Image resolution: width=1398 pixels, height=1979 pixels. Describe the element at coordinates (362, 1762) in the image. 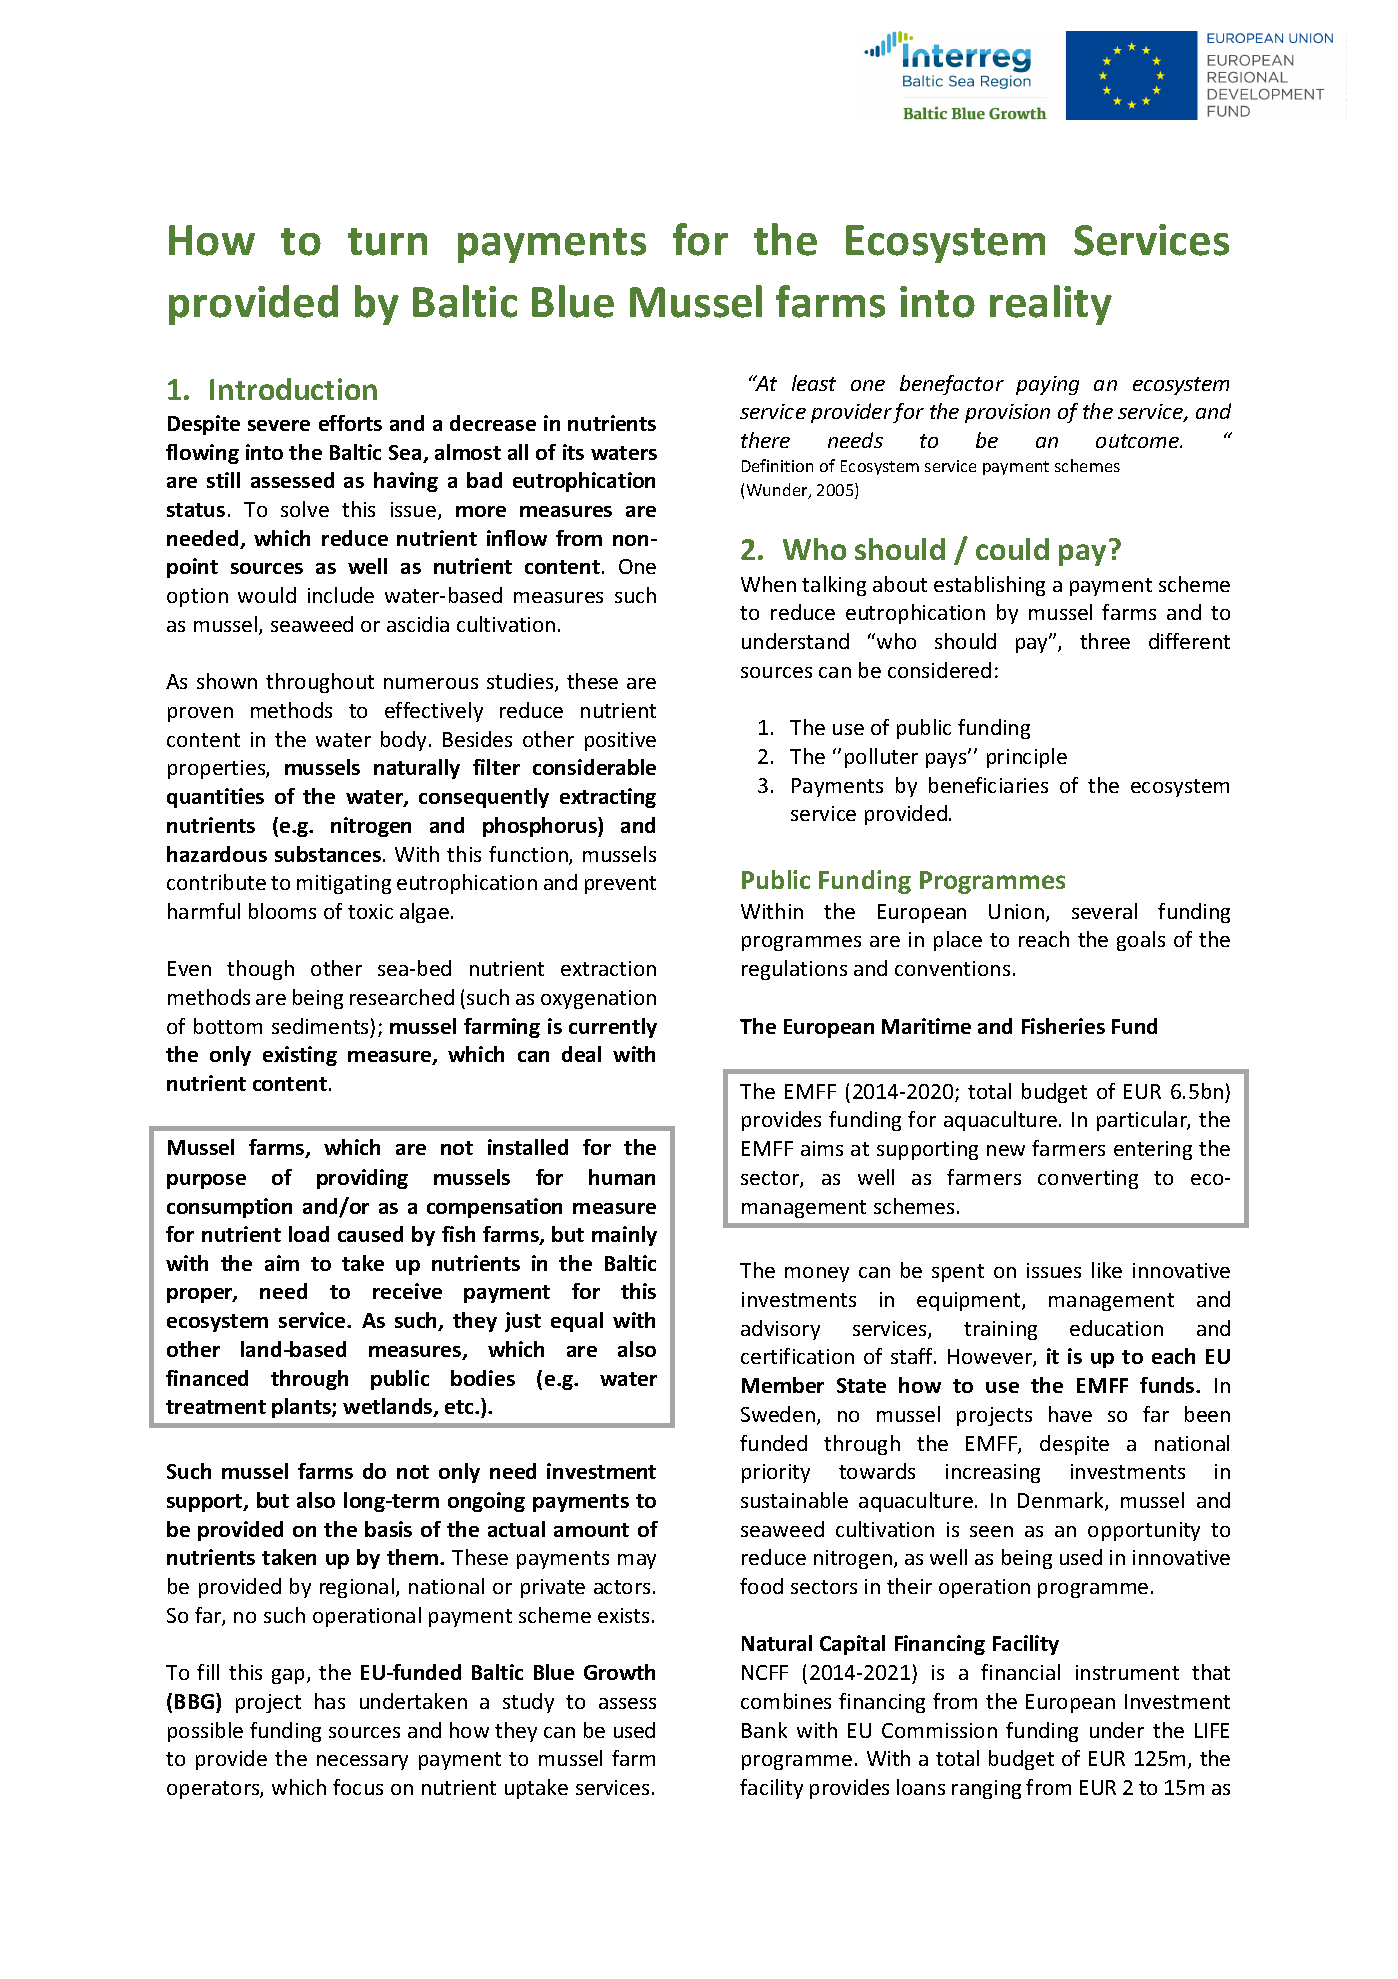

I see `necessary` at that location.
